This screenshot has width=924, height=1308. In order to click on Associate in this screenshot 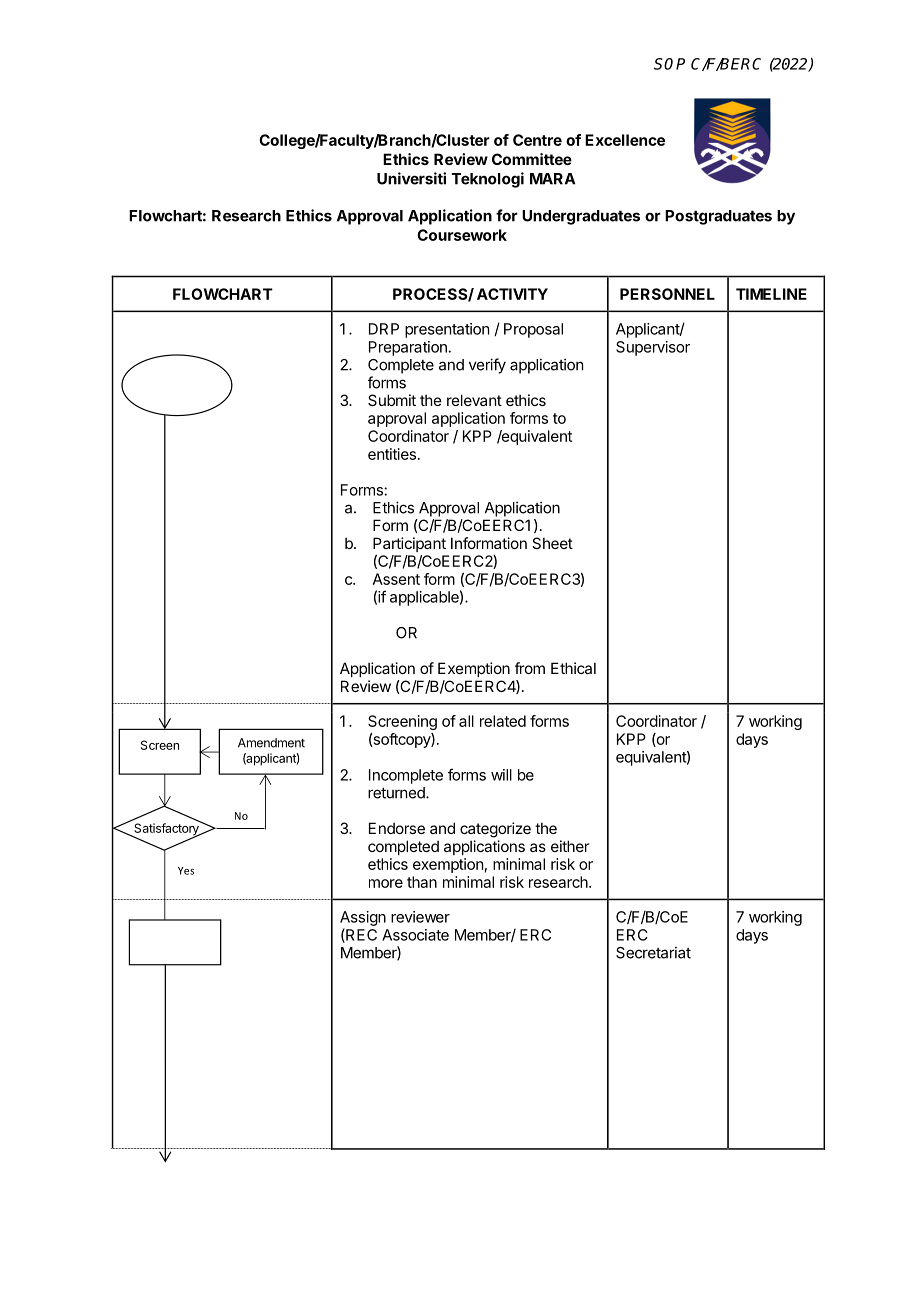, I will do `click(415, 935)`.
